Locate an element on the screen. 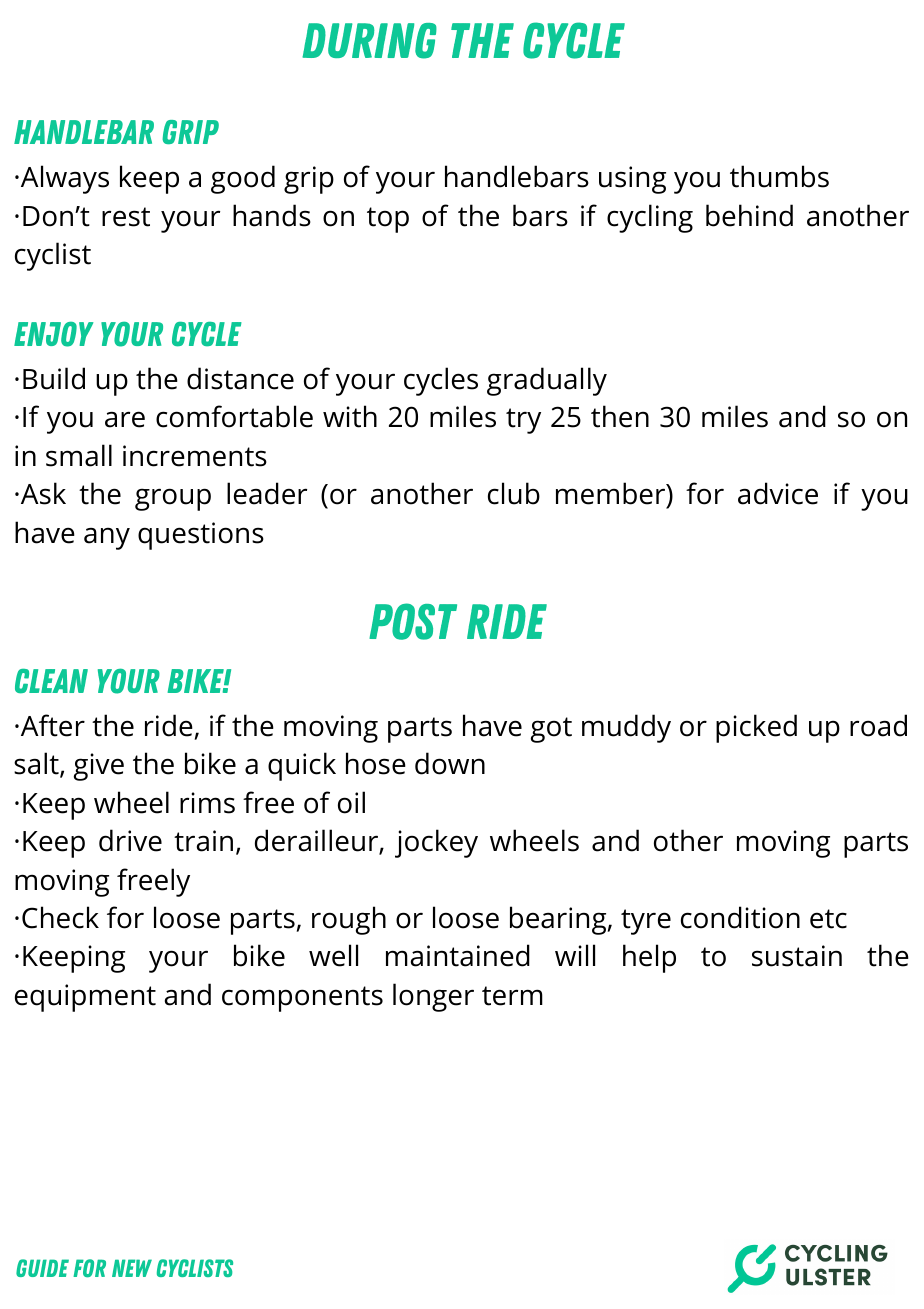 The width and height of the screenshot is (924, 1309). picked is located at coordinates (756, 728).
